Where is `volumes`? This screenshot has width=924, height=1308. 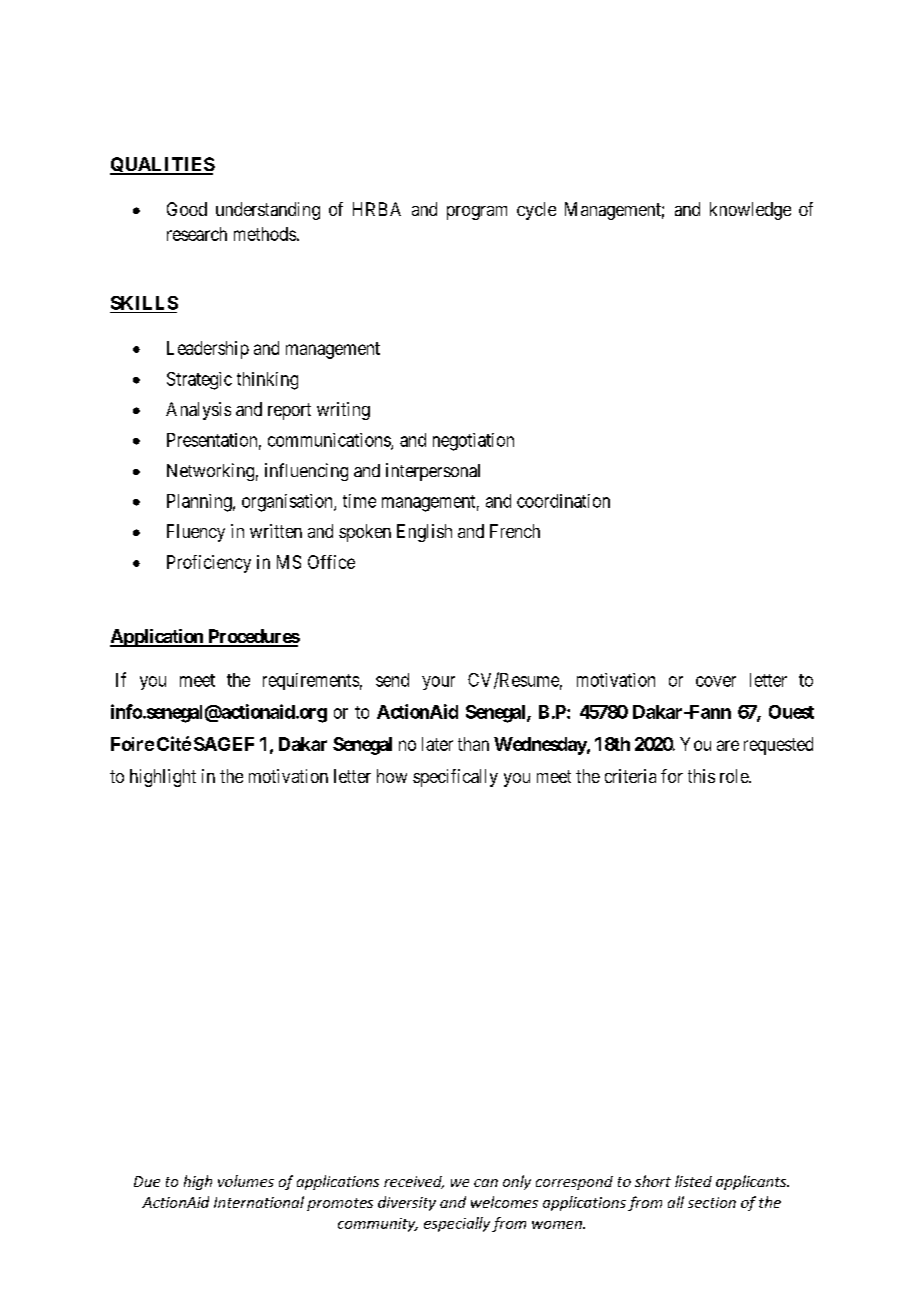
volumes is located at coordinates (246, 1181).
